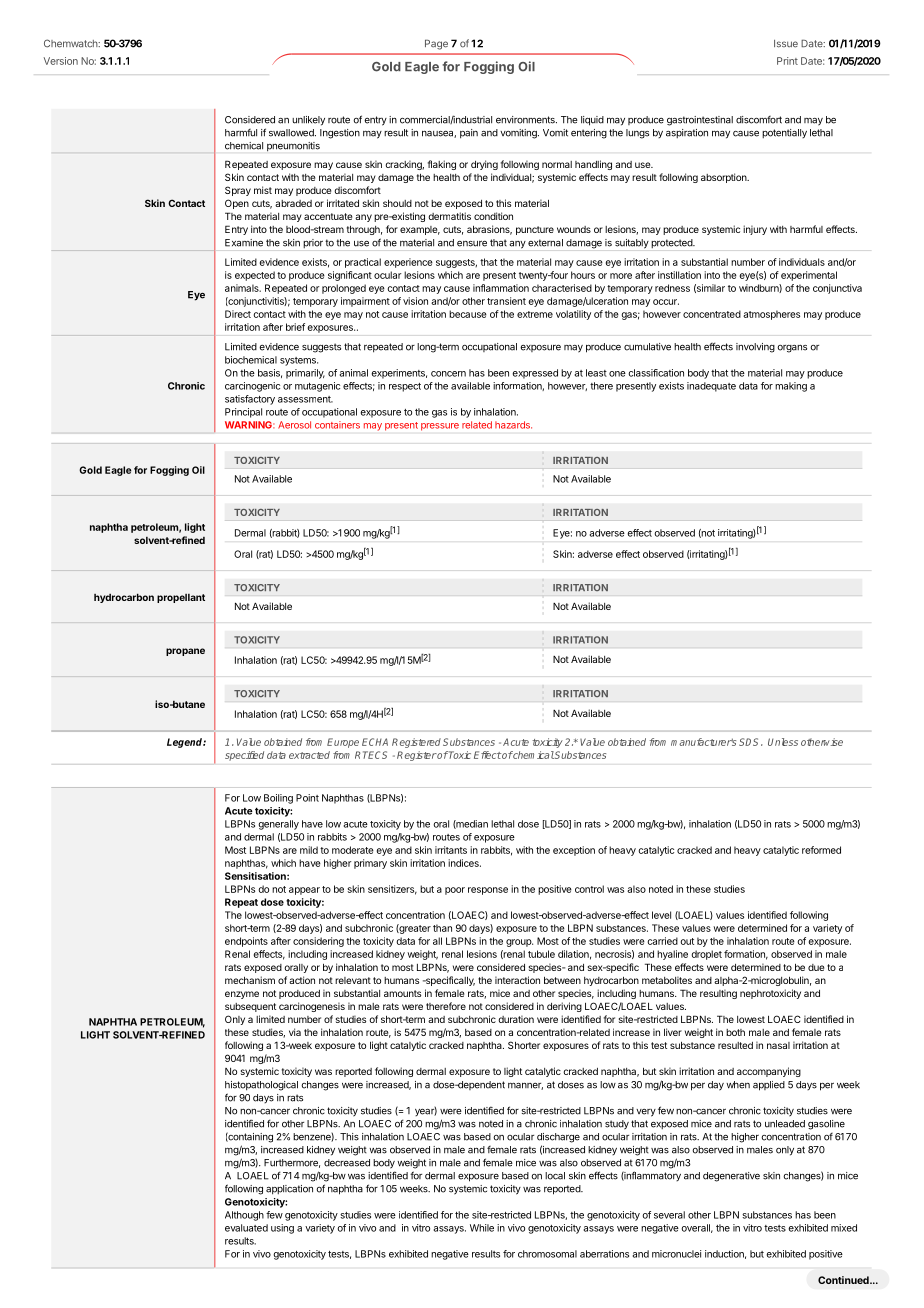  Describe the element at coordinates (61, 61) in the image. I see `Version` at that location.
